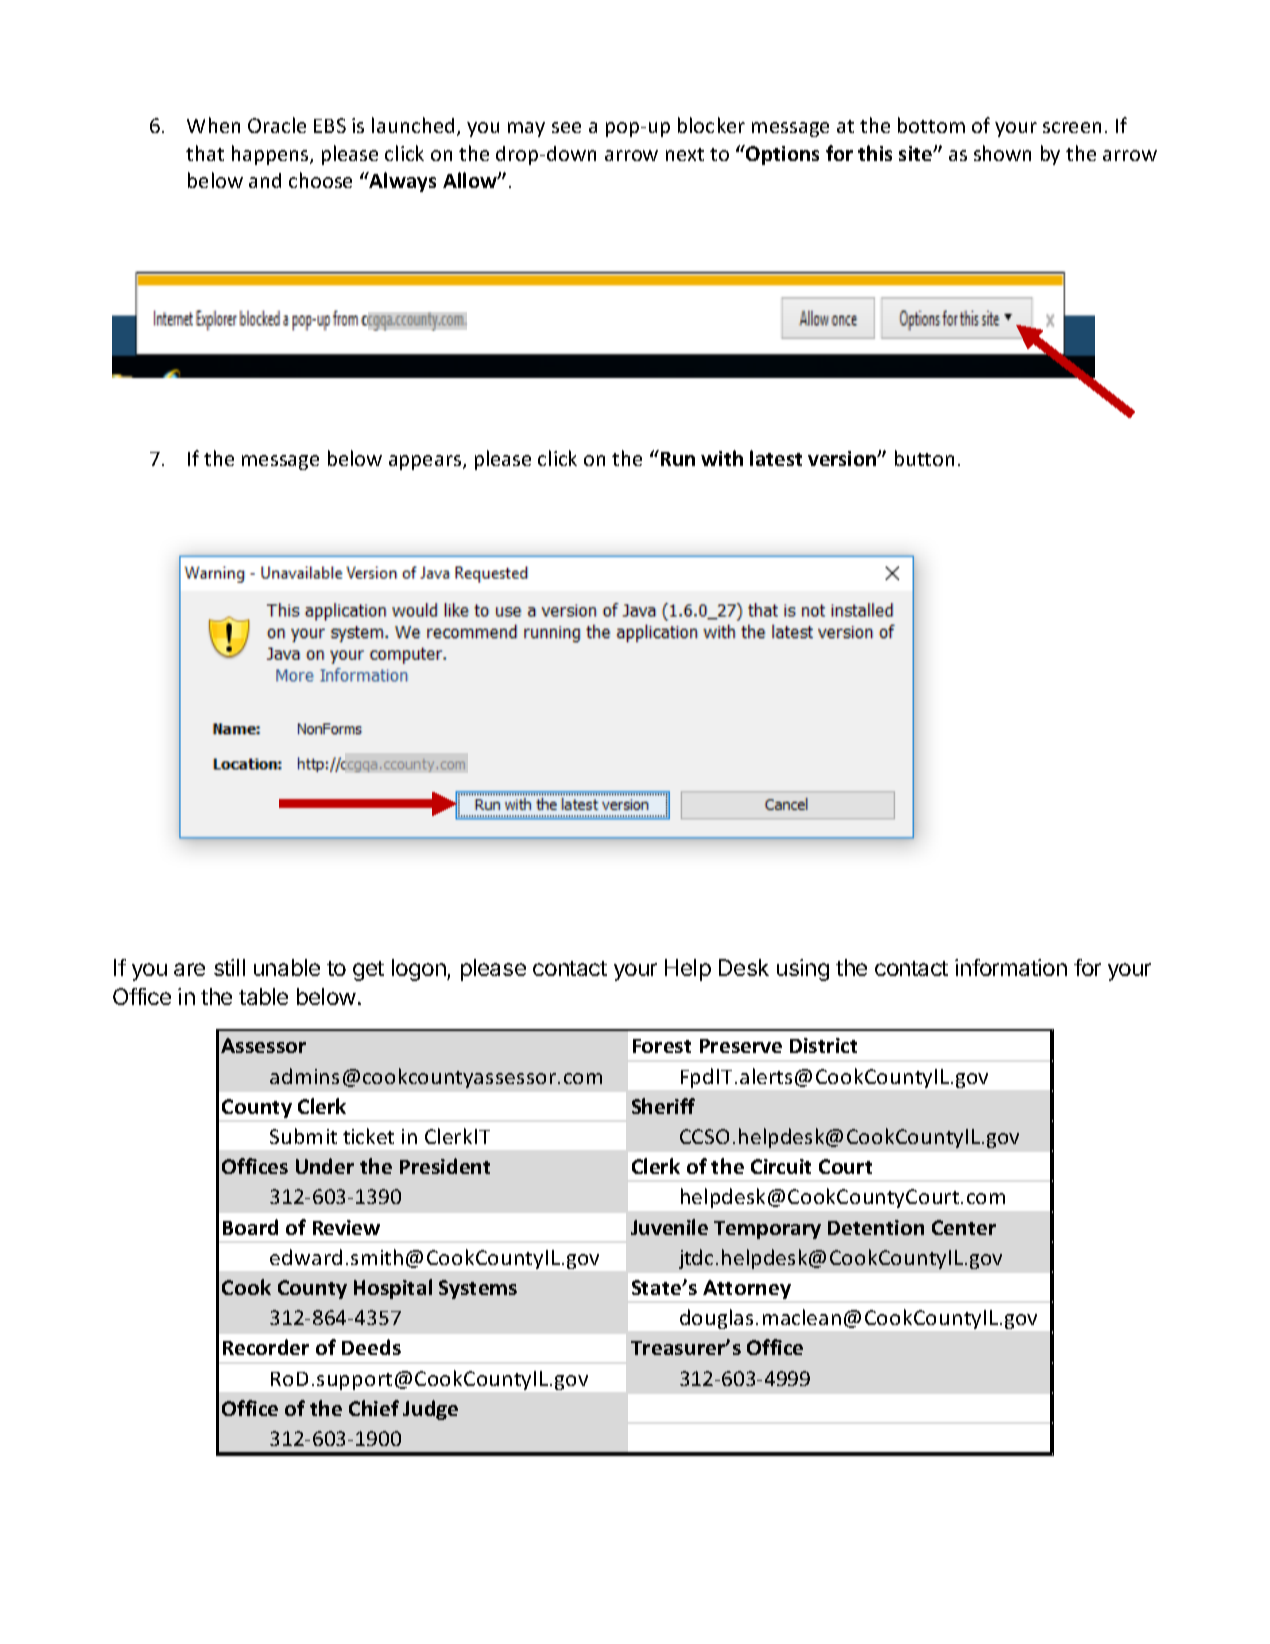 Image resolution: width=1270 pixels, height=1644 pixels. Describe the element at coordinates (685, 154) in the screenshot. I see `next` at that location.
